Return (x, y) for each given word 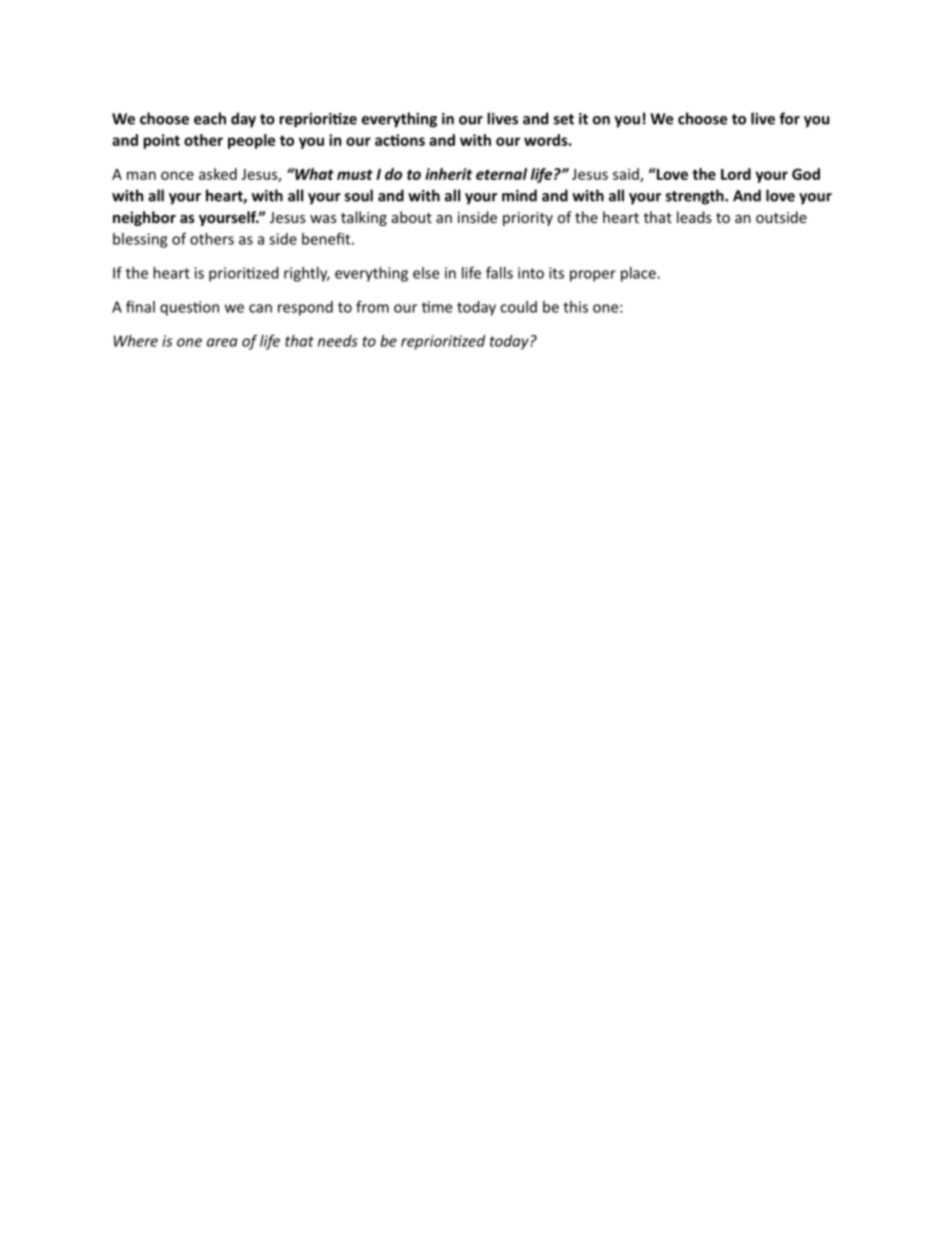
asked (218, 174)
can (260, 308)
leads (694, 217)
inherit (448, 174)
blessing (140, 240)
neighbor (144, 218)
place (639, 274)
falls (499, 273)
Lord (736, 174)
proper (593, 276)
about (412, 217)
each (210, 118)
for (789, 118)
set (564, 119)
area (222, 342)
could (518, 307)
